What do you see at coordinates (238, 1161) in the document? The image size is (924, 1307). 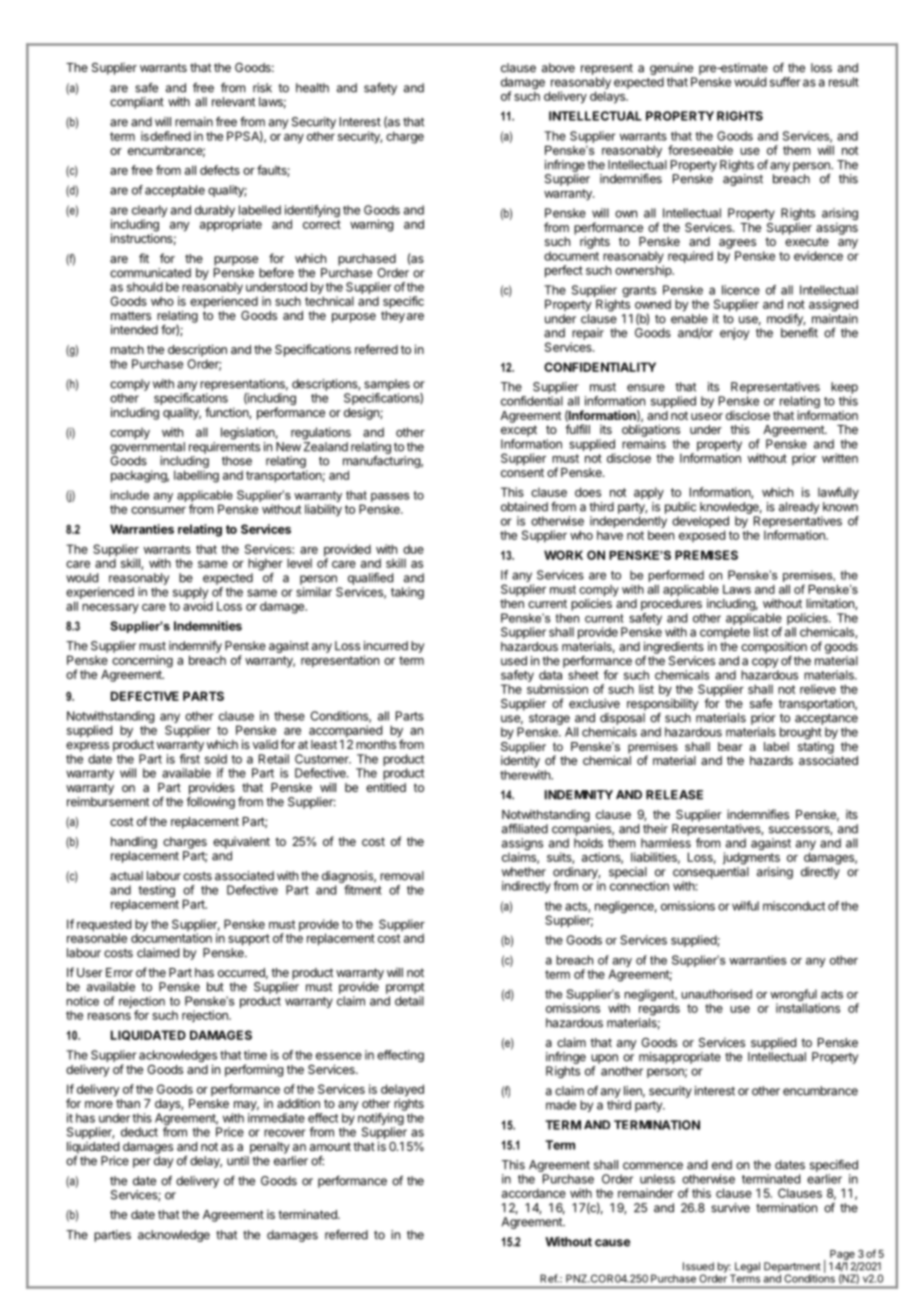 I see `until` at bounding box center [238, 1161].
